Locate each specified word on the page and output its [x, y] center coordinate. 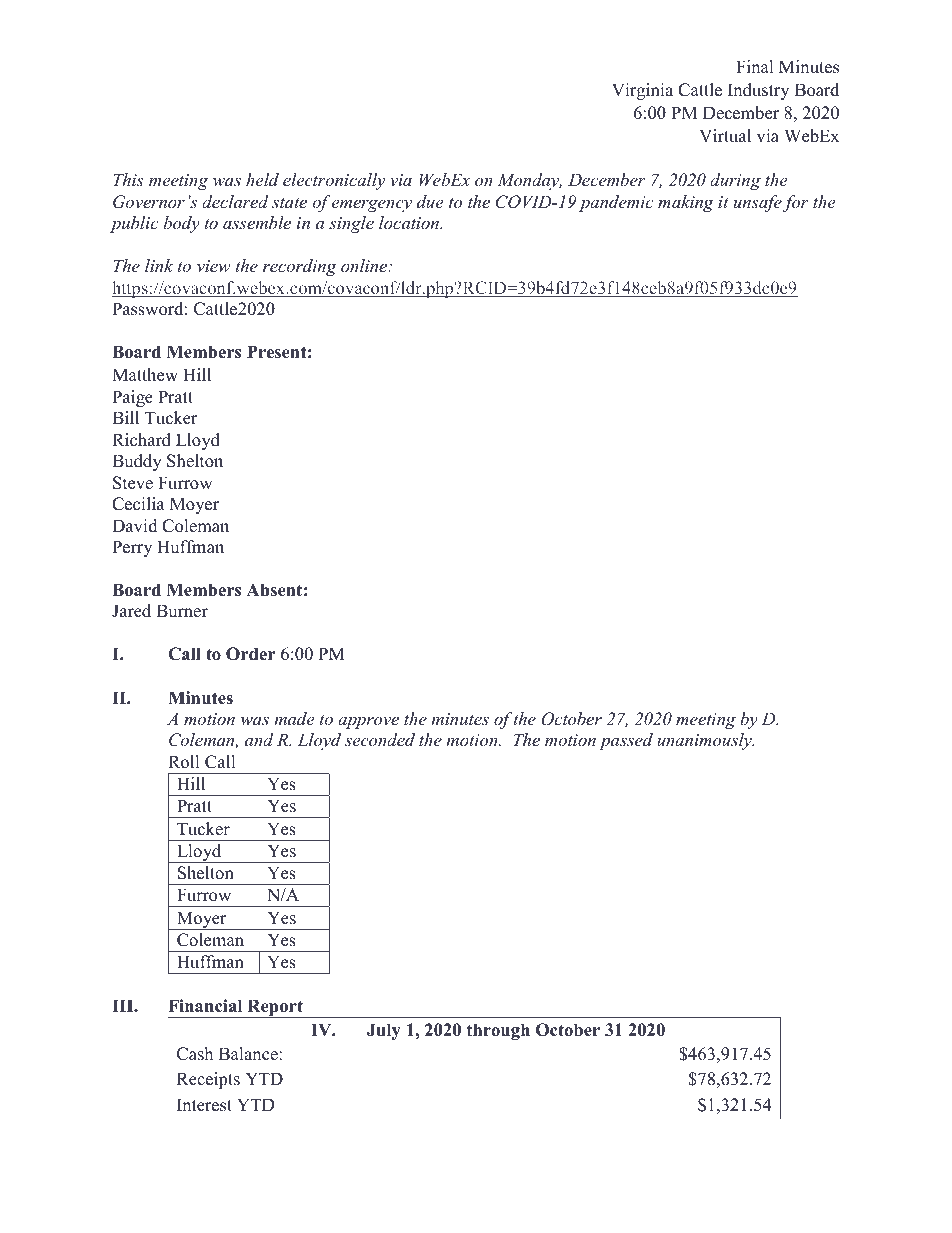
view [214, 266]
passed [626, 741]
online [365, 265]
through [498, 1031]
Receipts [208, 1080]
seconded [380, 739]
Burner [182, 611]
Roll [183, 762]
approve [368, 723]
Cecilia [138, 504]
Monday [529, 181]
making [686, 203]
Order [251, 654]
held [262, 179]
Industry [758, 91]
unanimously [705, 741]
